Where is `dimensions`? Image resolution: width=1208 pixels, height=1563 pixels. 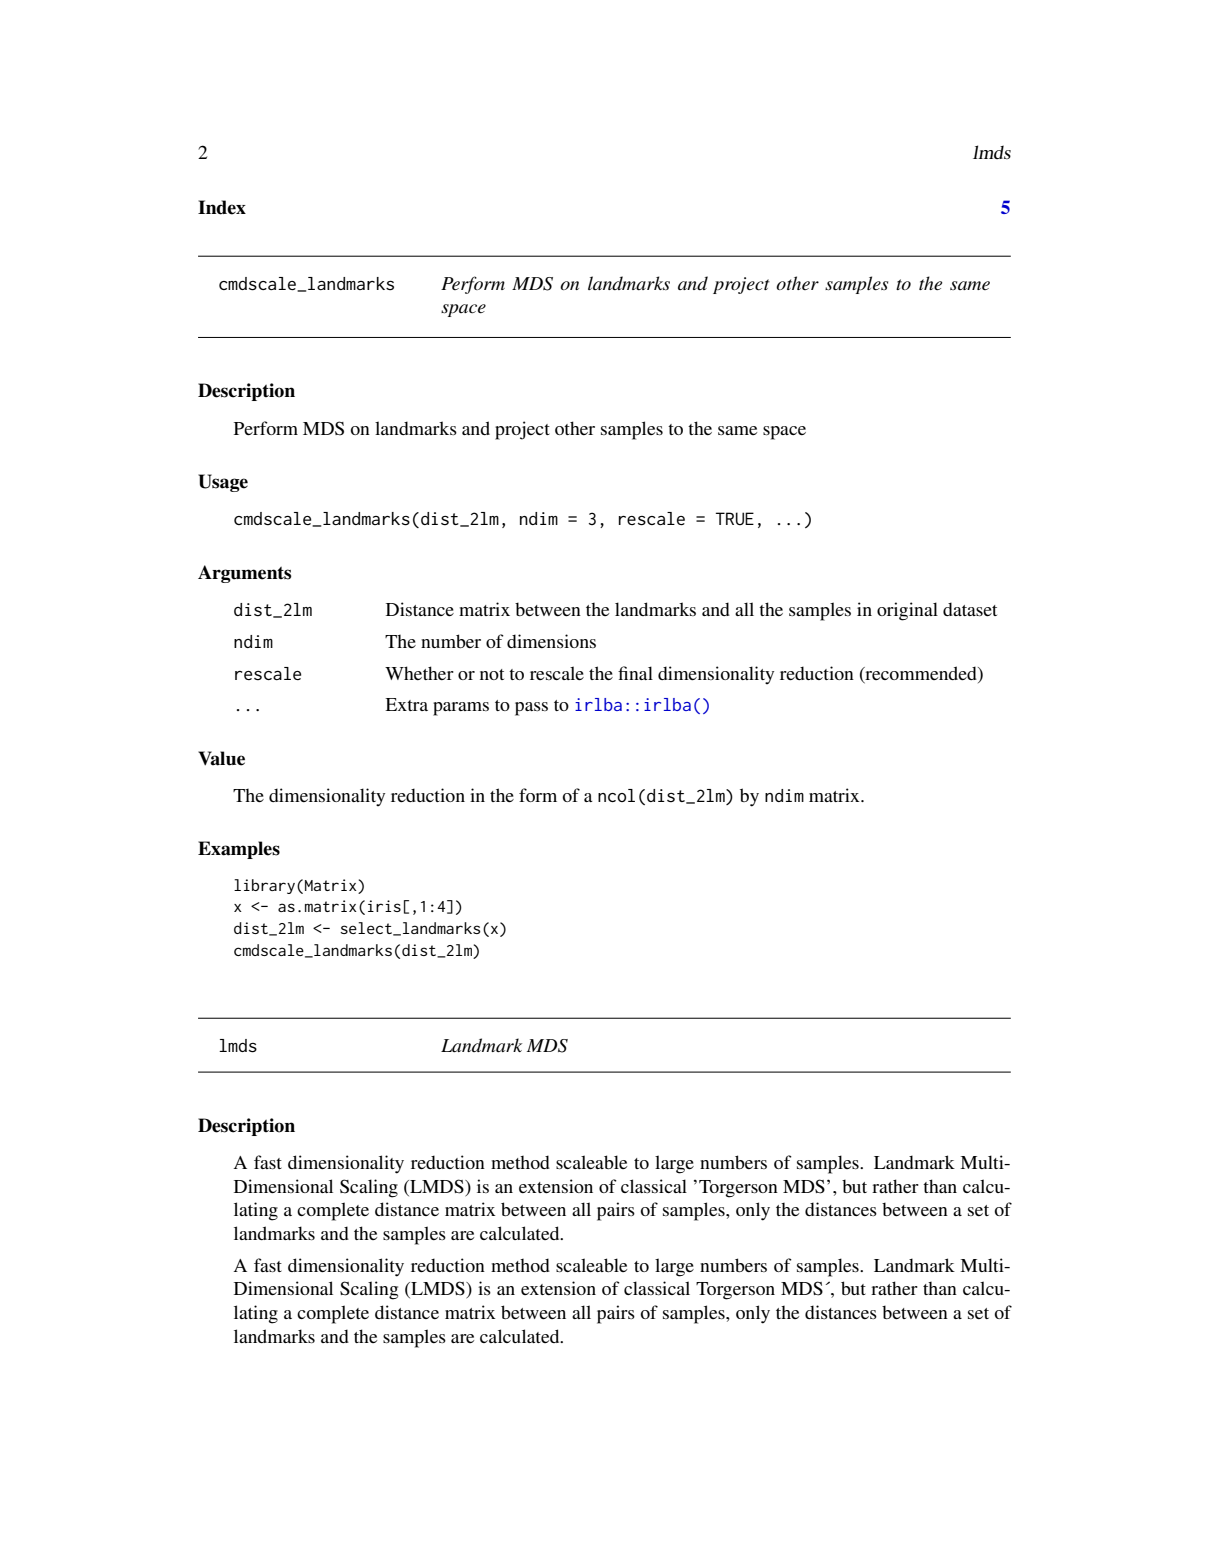 dimensions is located at coordinates (551, 641).
